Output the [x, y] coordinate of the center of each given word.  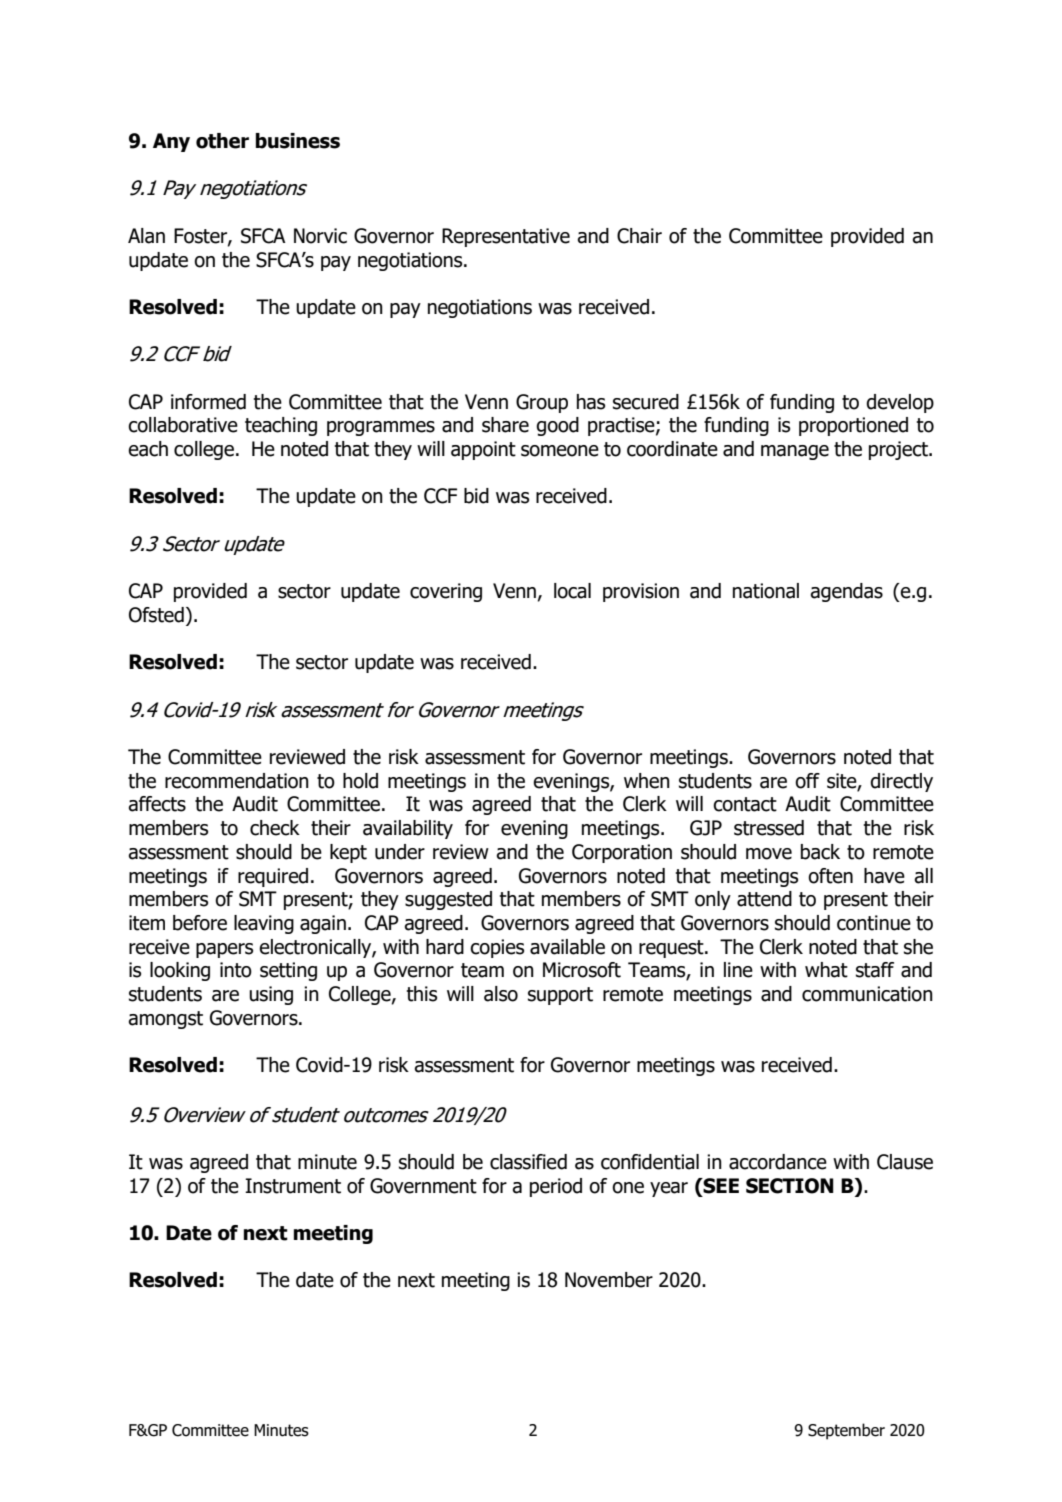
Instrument [293, 1186]
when [647, 781]
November [609, 1280]
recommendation [237, 781]
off [807, 781]
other [222, 141]
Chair [639, 236]
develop [900, 403]
